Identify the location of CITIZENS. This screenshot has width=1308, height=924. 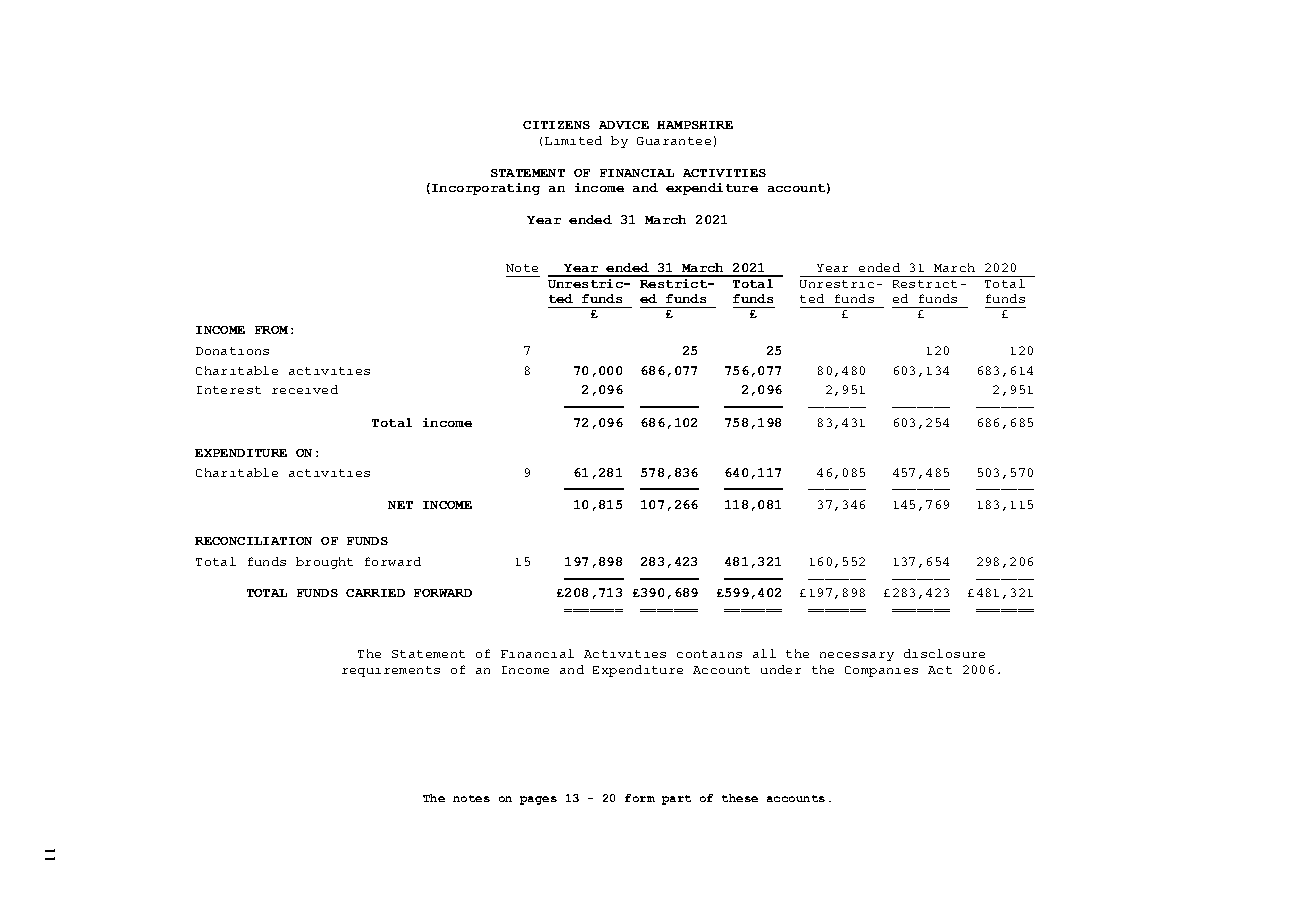
(556, 125).
